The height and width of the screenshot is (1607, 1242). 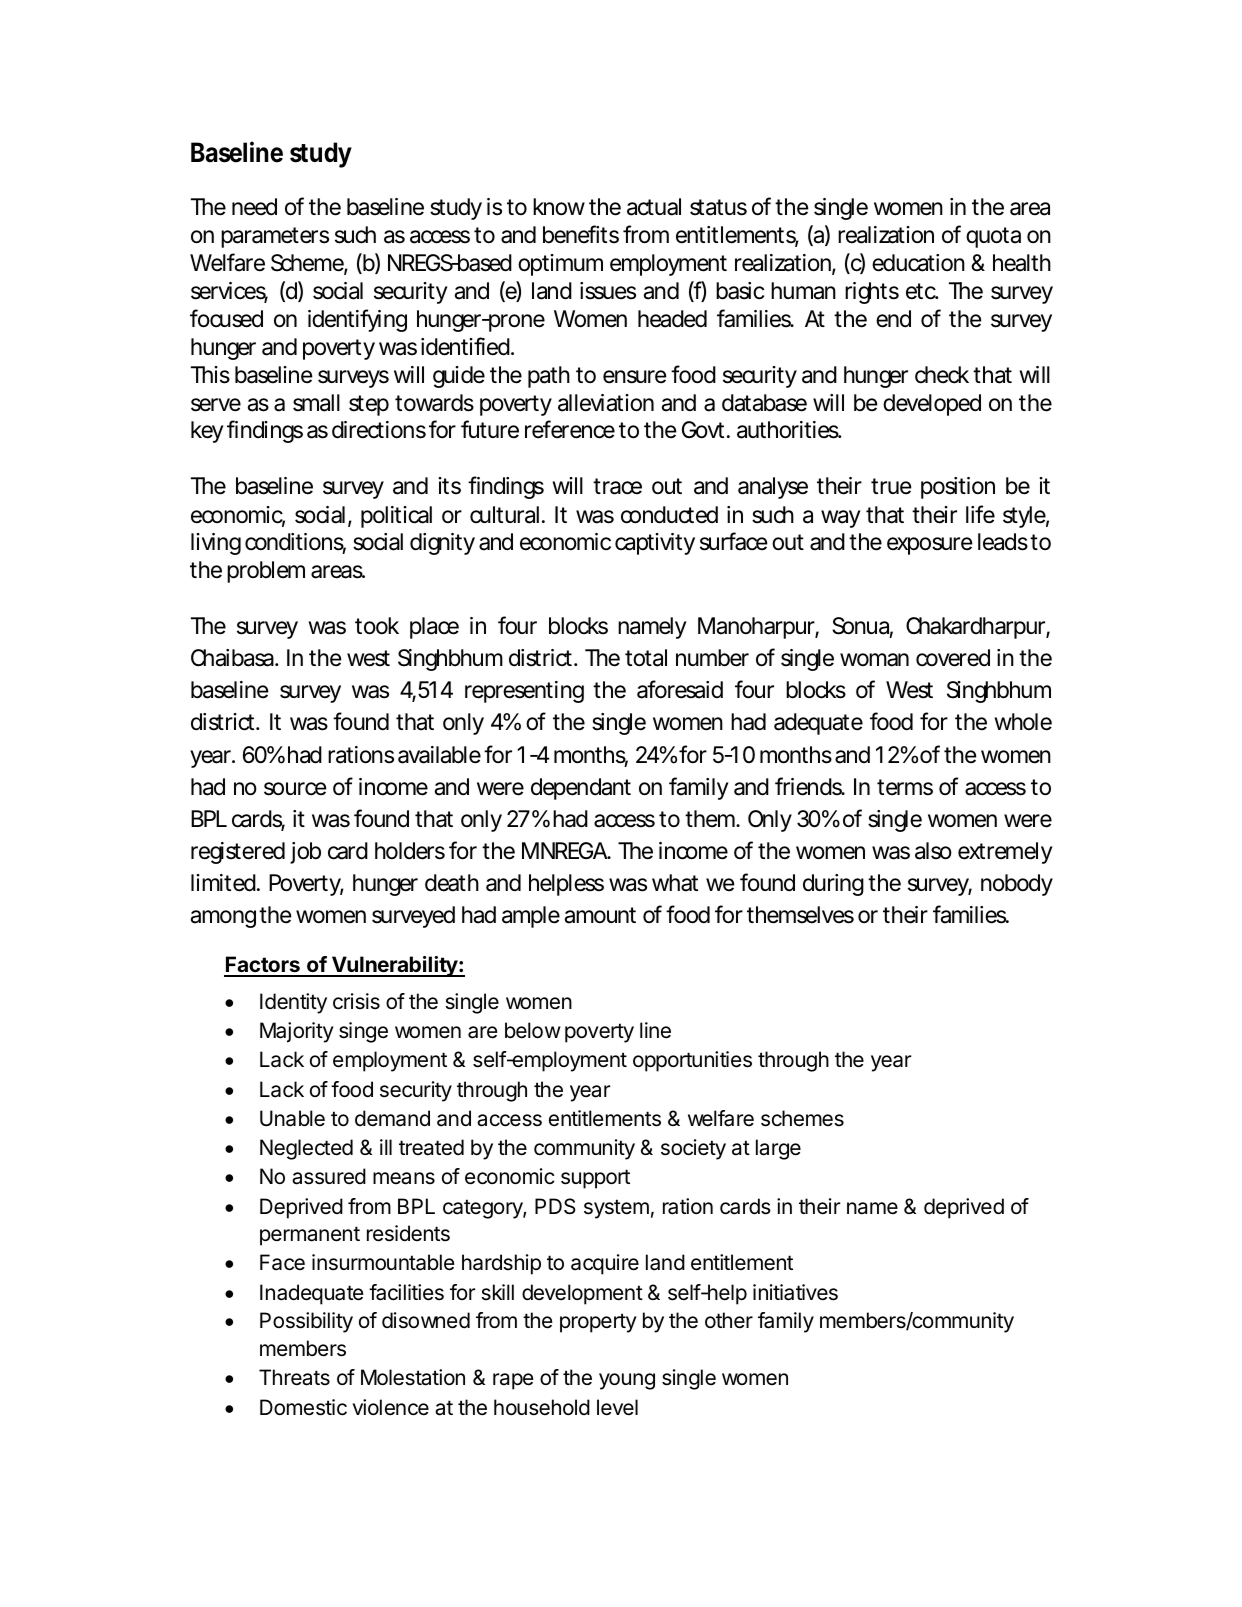 What do you see at coordinates (581, 234) in the screenshot?
I see `benefits` at bounding box center [581, 234].
